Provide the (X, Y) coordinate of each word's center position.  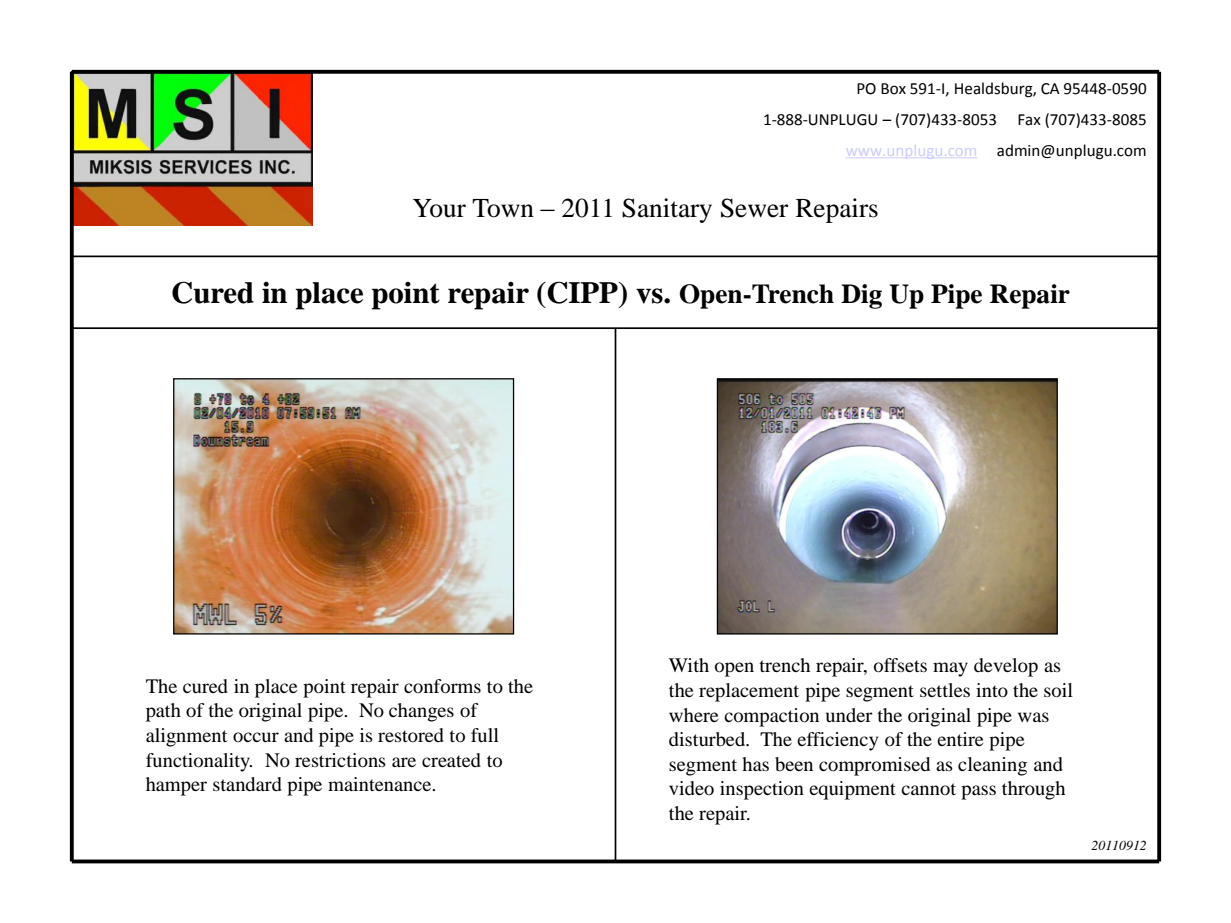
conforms (442, 686)
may (950, 669)
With (689, 665)
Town (503, 208)
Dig (861, 296)
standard (247, 784)
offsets (900, 665)
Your (439, 208)
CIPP (582, 292)
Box (893, 89)
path (163, 712)
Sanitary (667, 210)
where (693, 715)
